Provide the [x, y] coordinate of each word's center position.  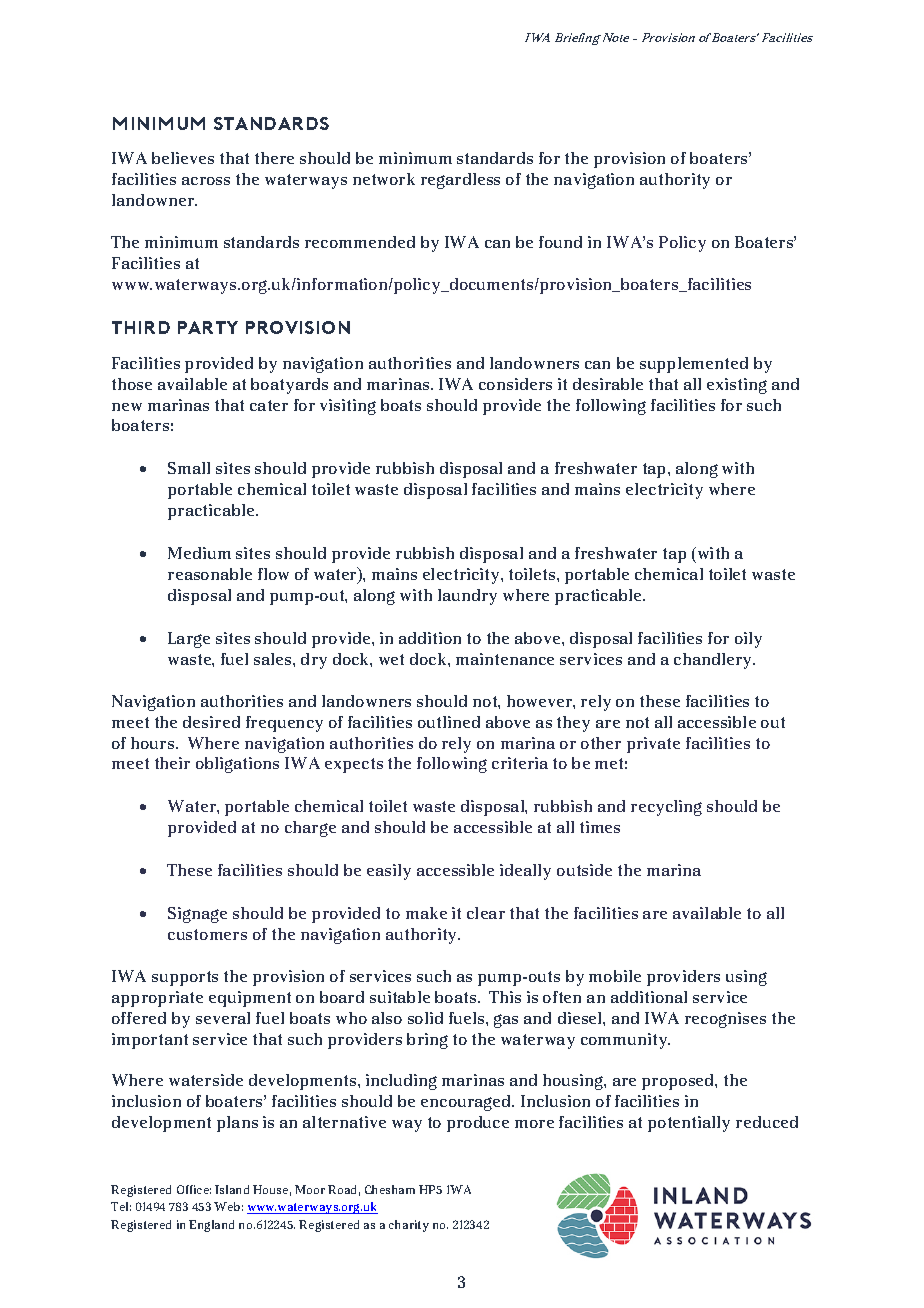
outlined [449, 722]
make [426, 913]
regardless [460, 181]
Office [194, 1189]
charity [409, 1226]
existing [737, 386]
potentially [689, 1124]
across [206, 181]
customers [207, 934]
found [560, 242]
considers [515, 384]
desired [211, 722]
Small [189, 468]
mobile [615, 976]
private [653, 745]
